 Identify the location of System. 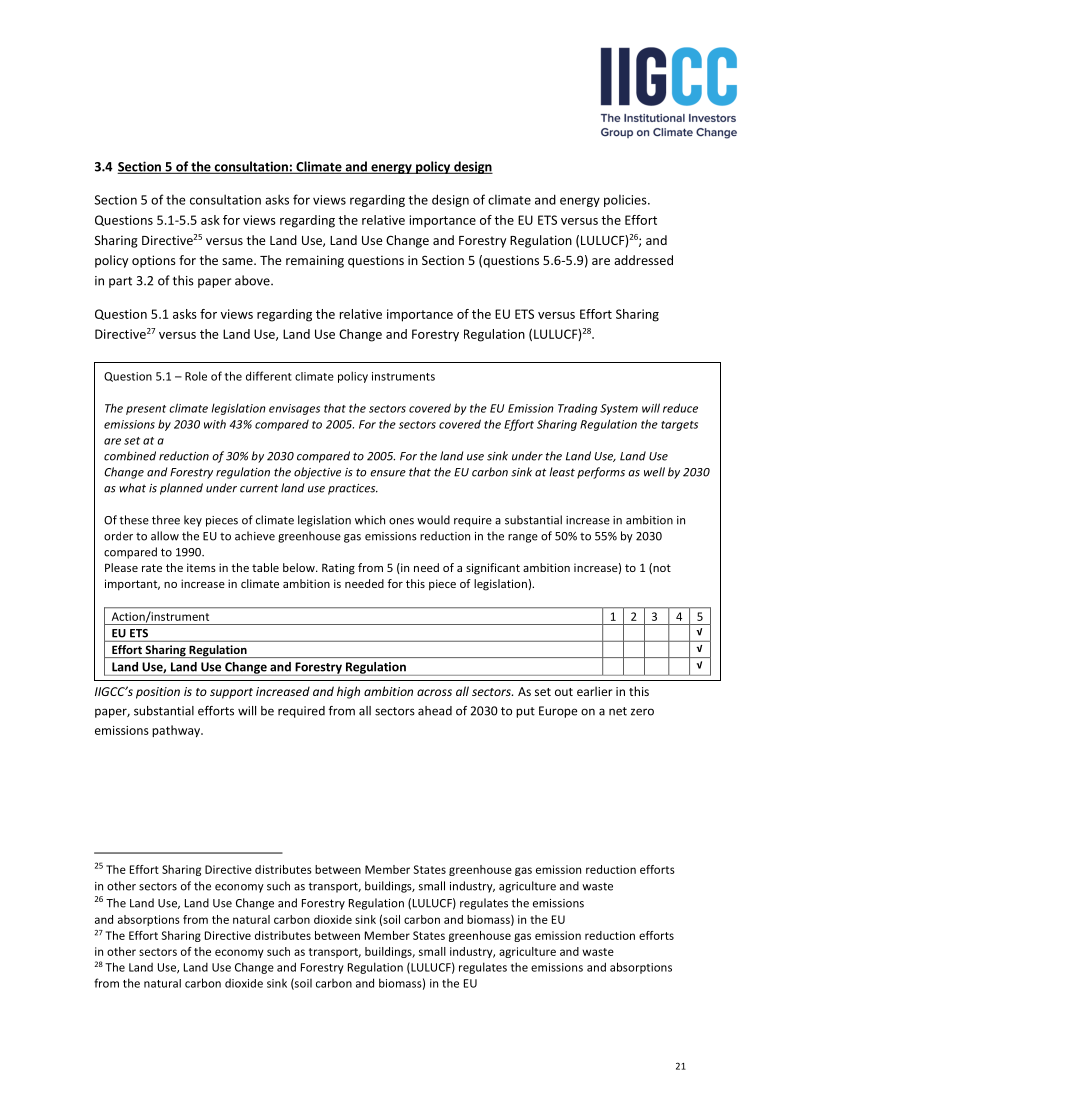
(619, 409).
